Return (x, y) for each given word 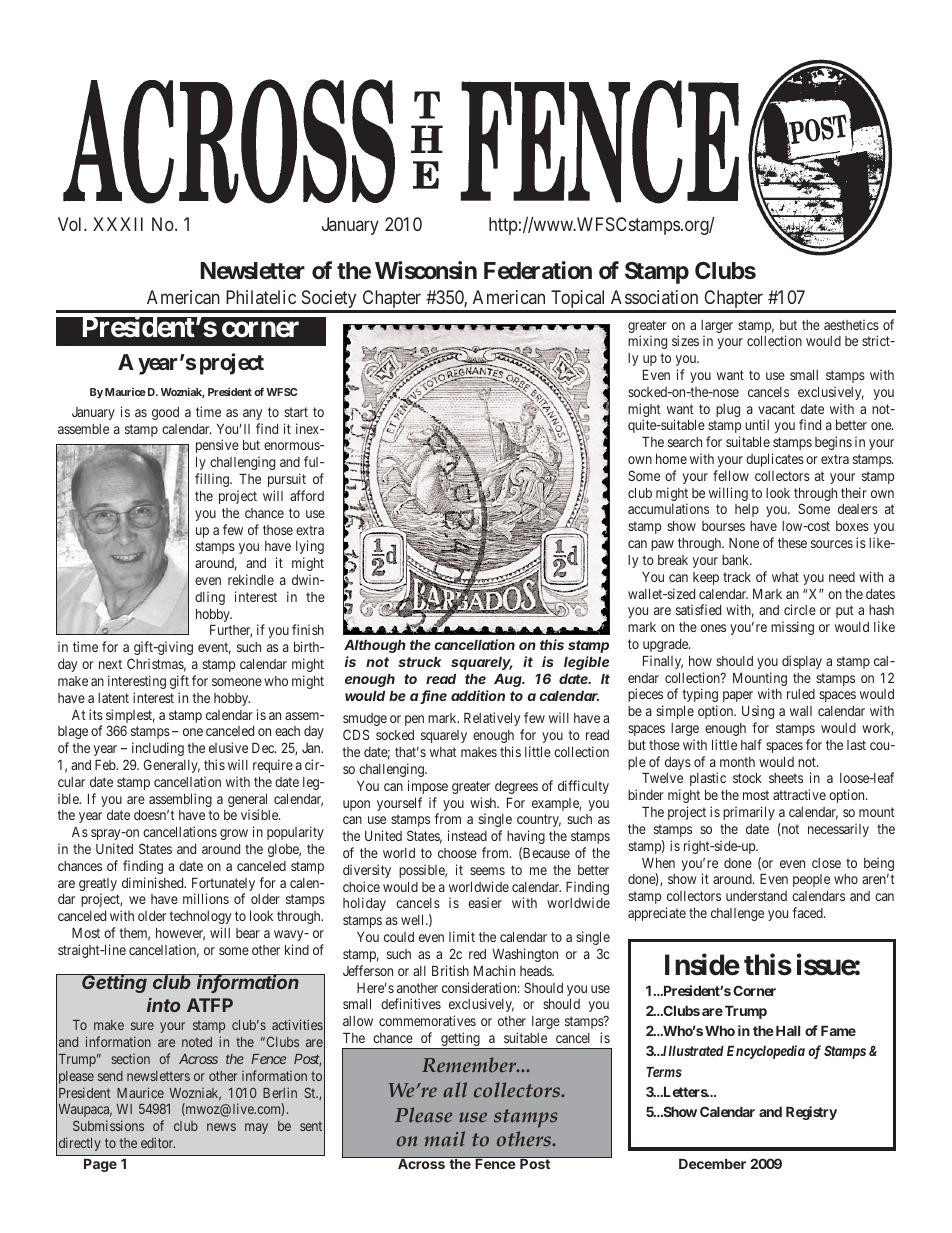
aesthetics (851, 324)
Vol (71, 224)
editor (158, 1142)
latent (113, 698)
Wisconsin (426, 270)
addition (478, 695)
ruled (801, 694)
